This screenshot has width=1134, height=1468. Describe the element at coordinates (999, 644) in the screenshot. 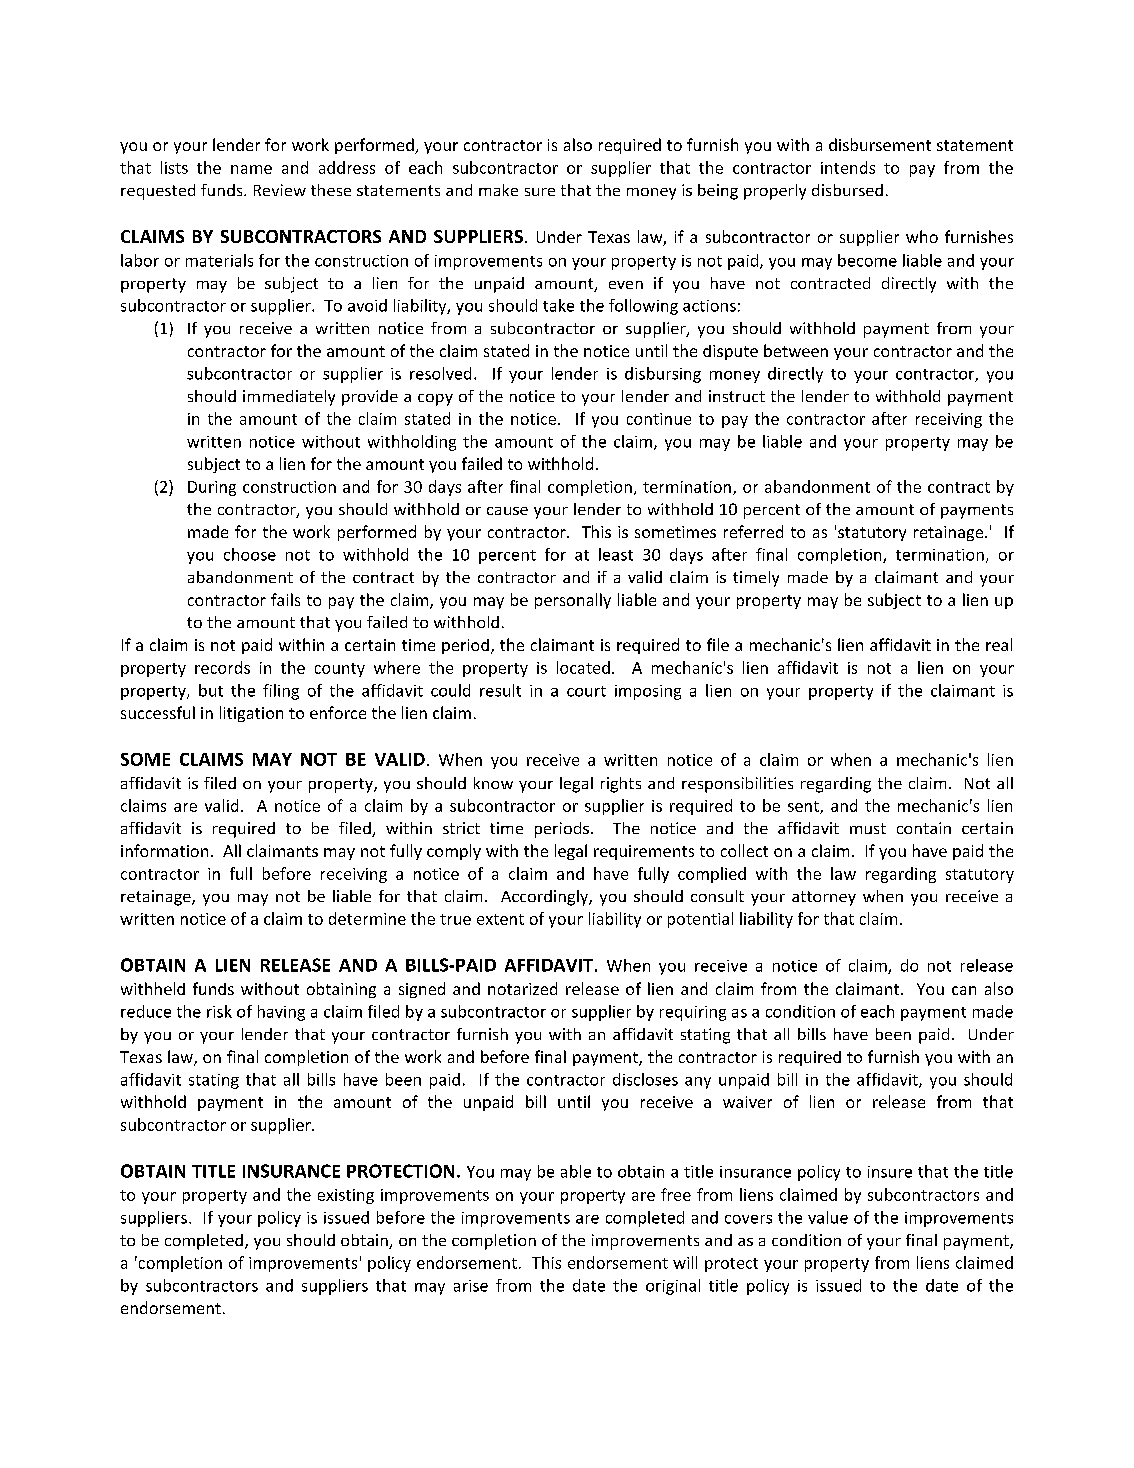

I see `real` at that location.
